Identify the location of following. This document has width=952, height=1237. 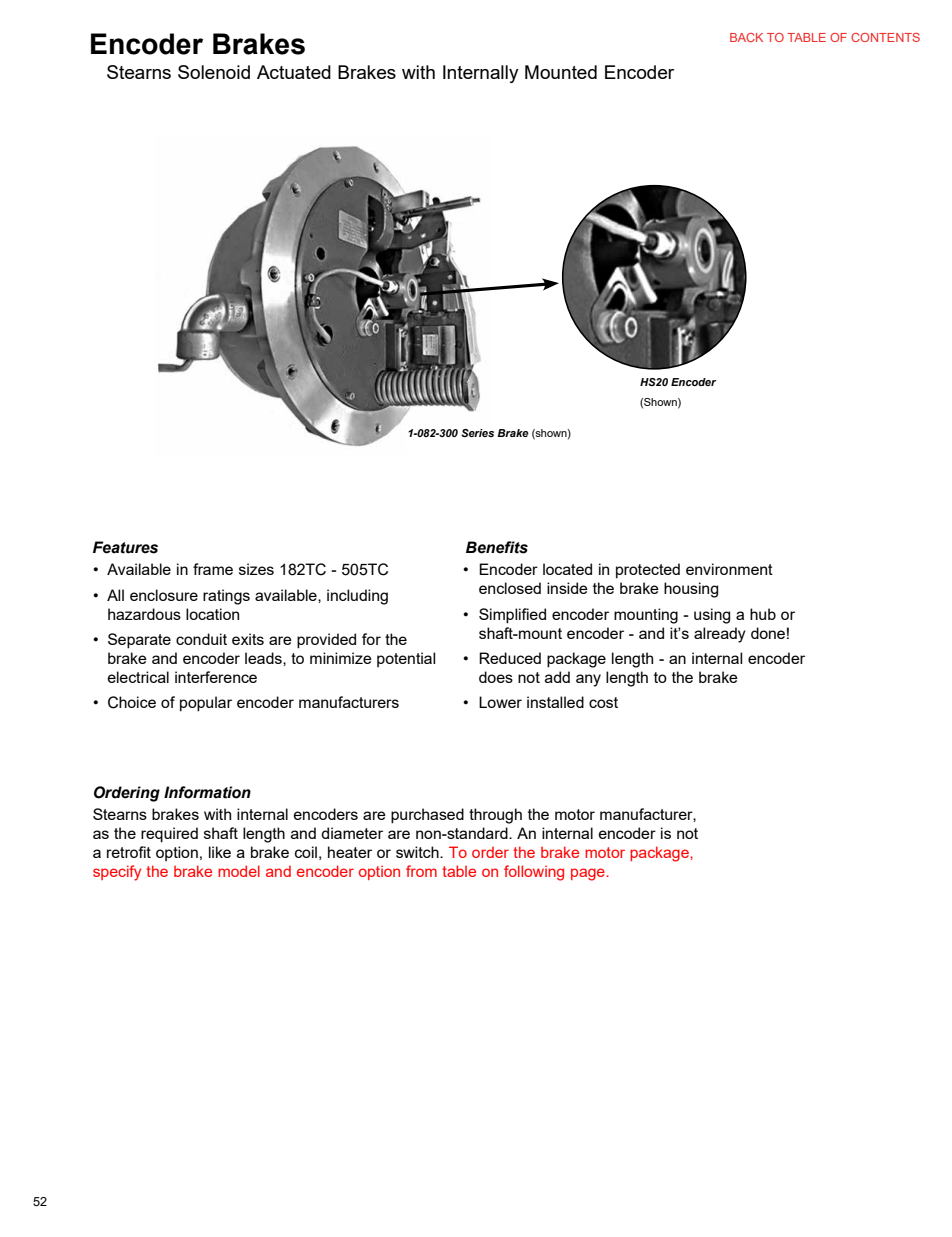
(534, 873).
